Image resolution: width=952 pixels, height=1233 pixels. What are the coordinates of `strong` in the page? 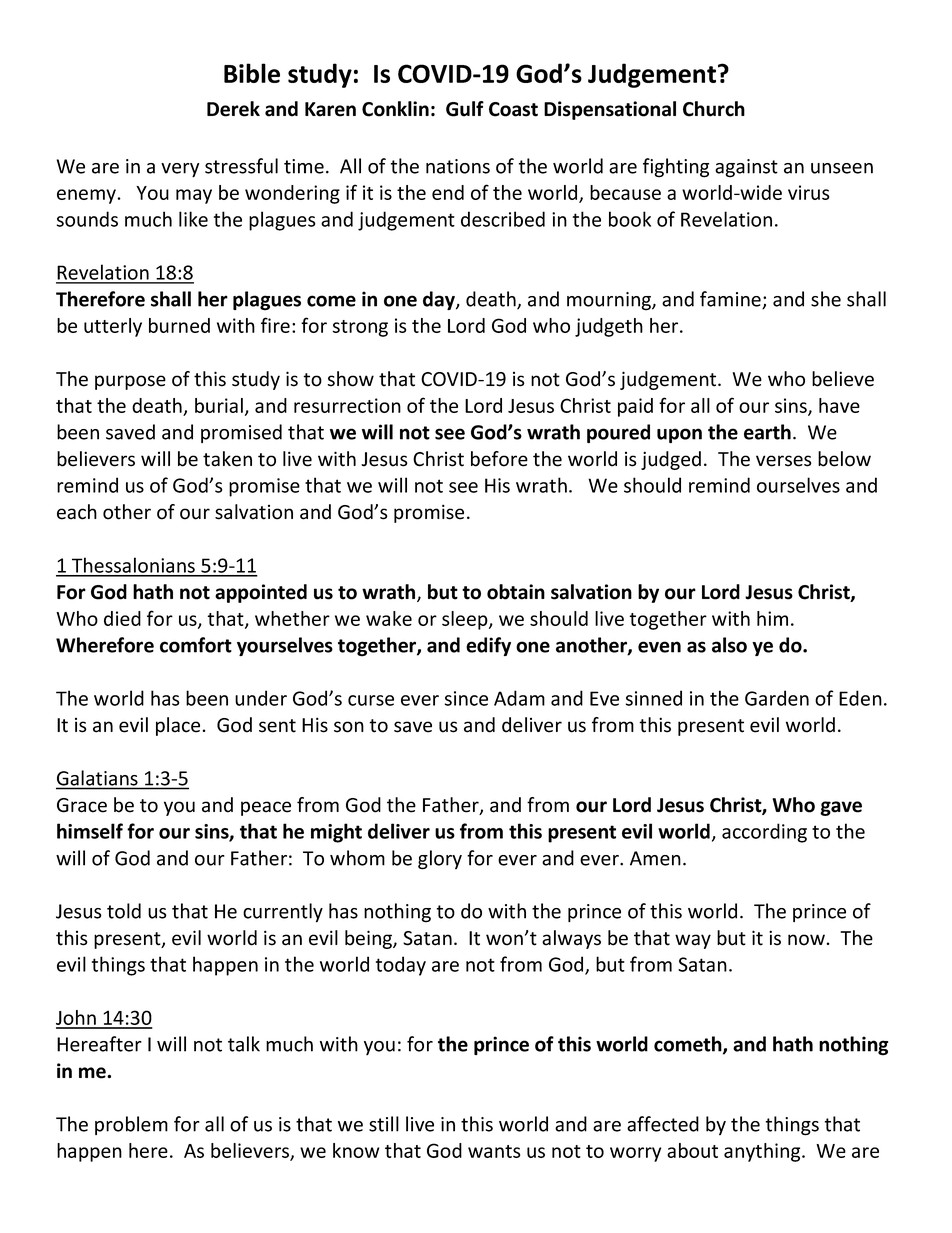 It's located at (360, 328).
